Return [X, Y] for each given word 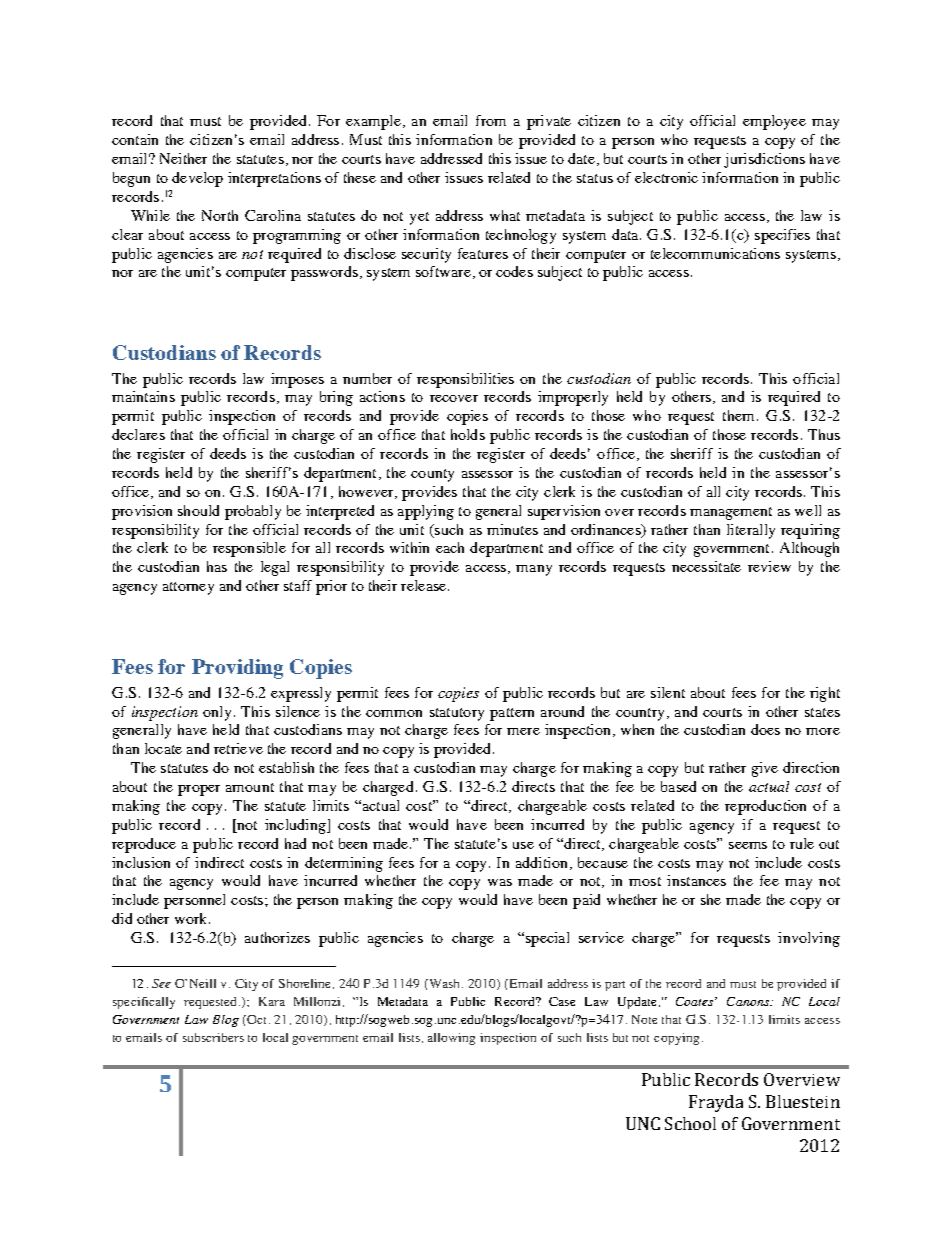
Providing [237, 669]
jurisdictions [764, 160]
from [491, 120]
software [443, 271]
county [432, 475]
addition [541, 862]
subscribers [213, 1037]
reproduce [144, 845]
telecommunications [715, 253]
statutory [457, 714]
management [731, 513]
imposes [297, 380]
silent [668, 692]
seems [748, 845]
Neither [183, 158]
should [198, 510]
